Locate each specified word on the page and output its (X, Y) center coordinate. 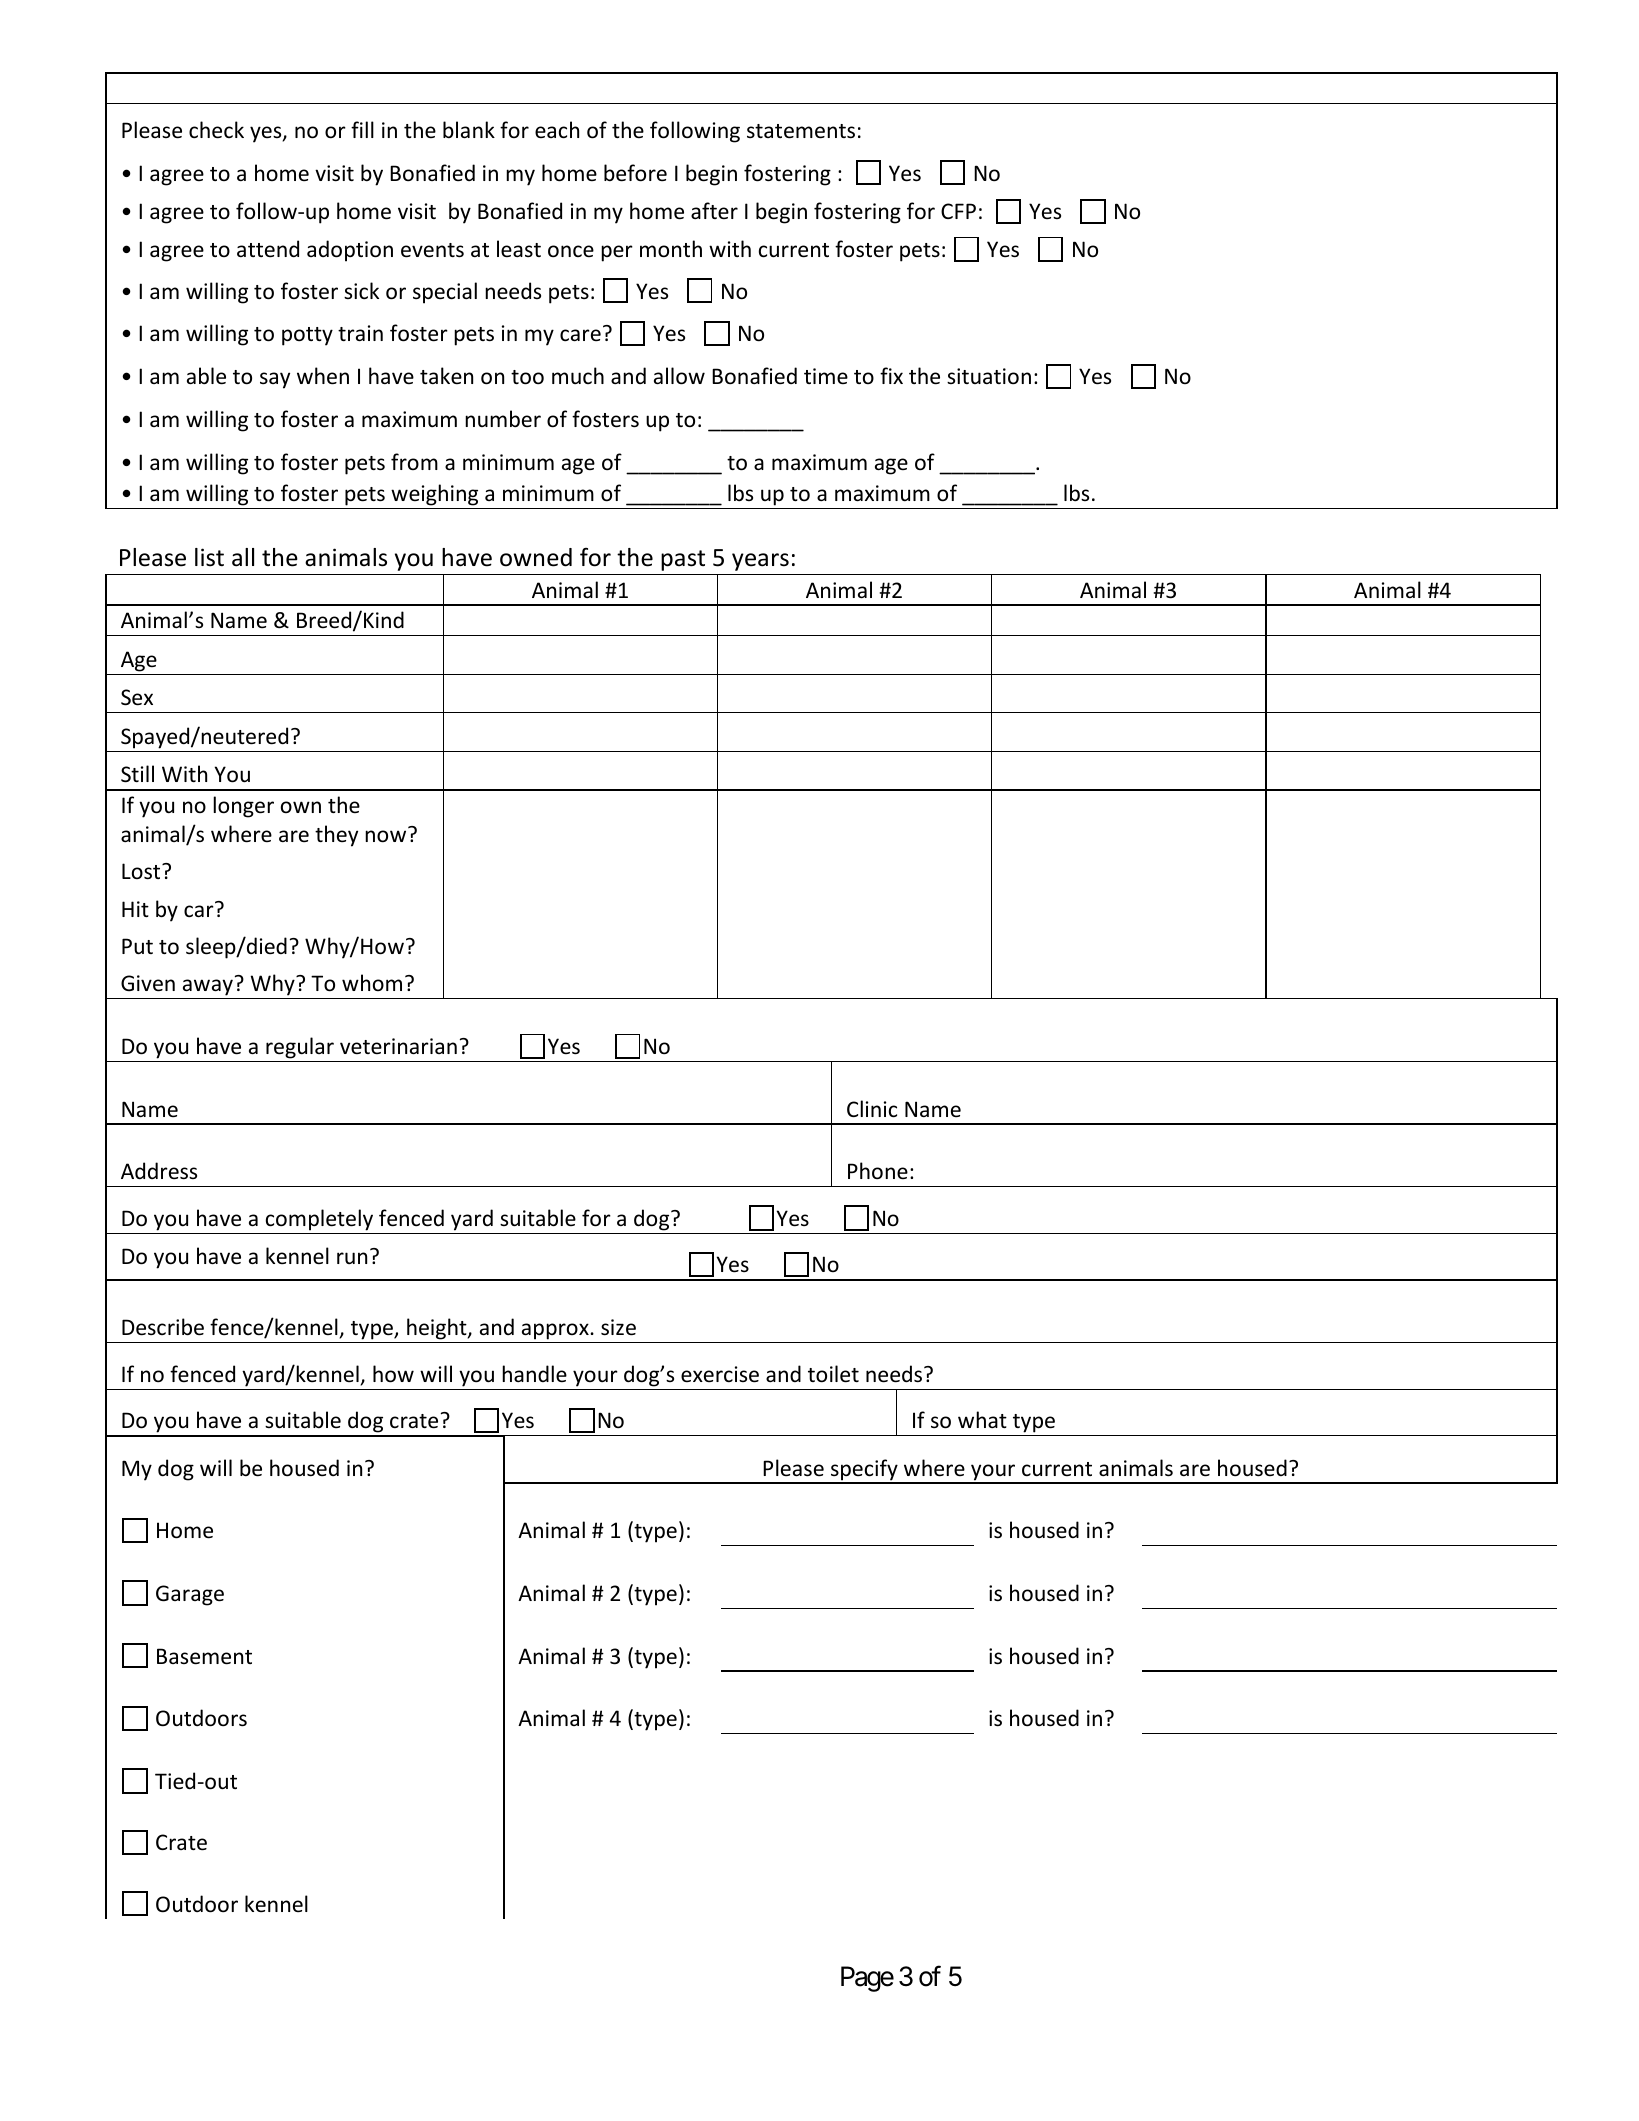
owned (536, 557)
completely (319, 1220)
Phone (878, 1171)
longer (243, 807)
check (216, 130)
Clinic (872, 1109)
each (557, 130)
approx (556, 1331)
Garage (190, 1595)
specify (864, 1471)
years (760, 562)
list (209, 557)
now (385, 836)
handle (534, 1373)
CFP (958, 211)
